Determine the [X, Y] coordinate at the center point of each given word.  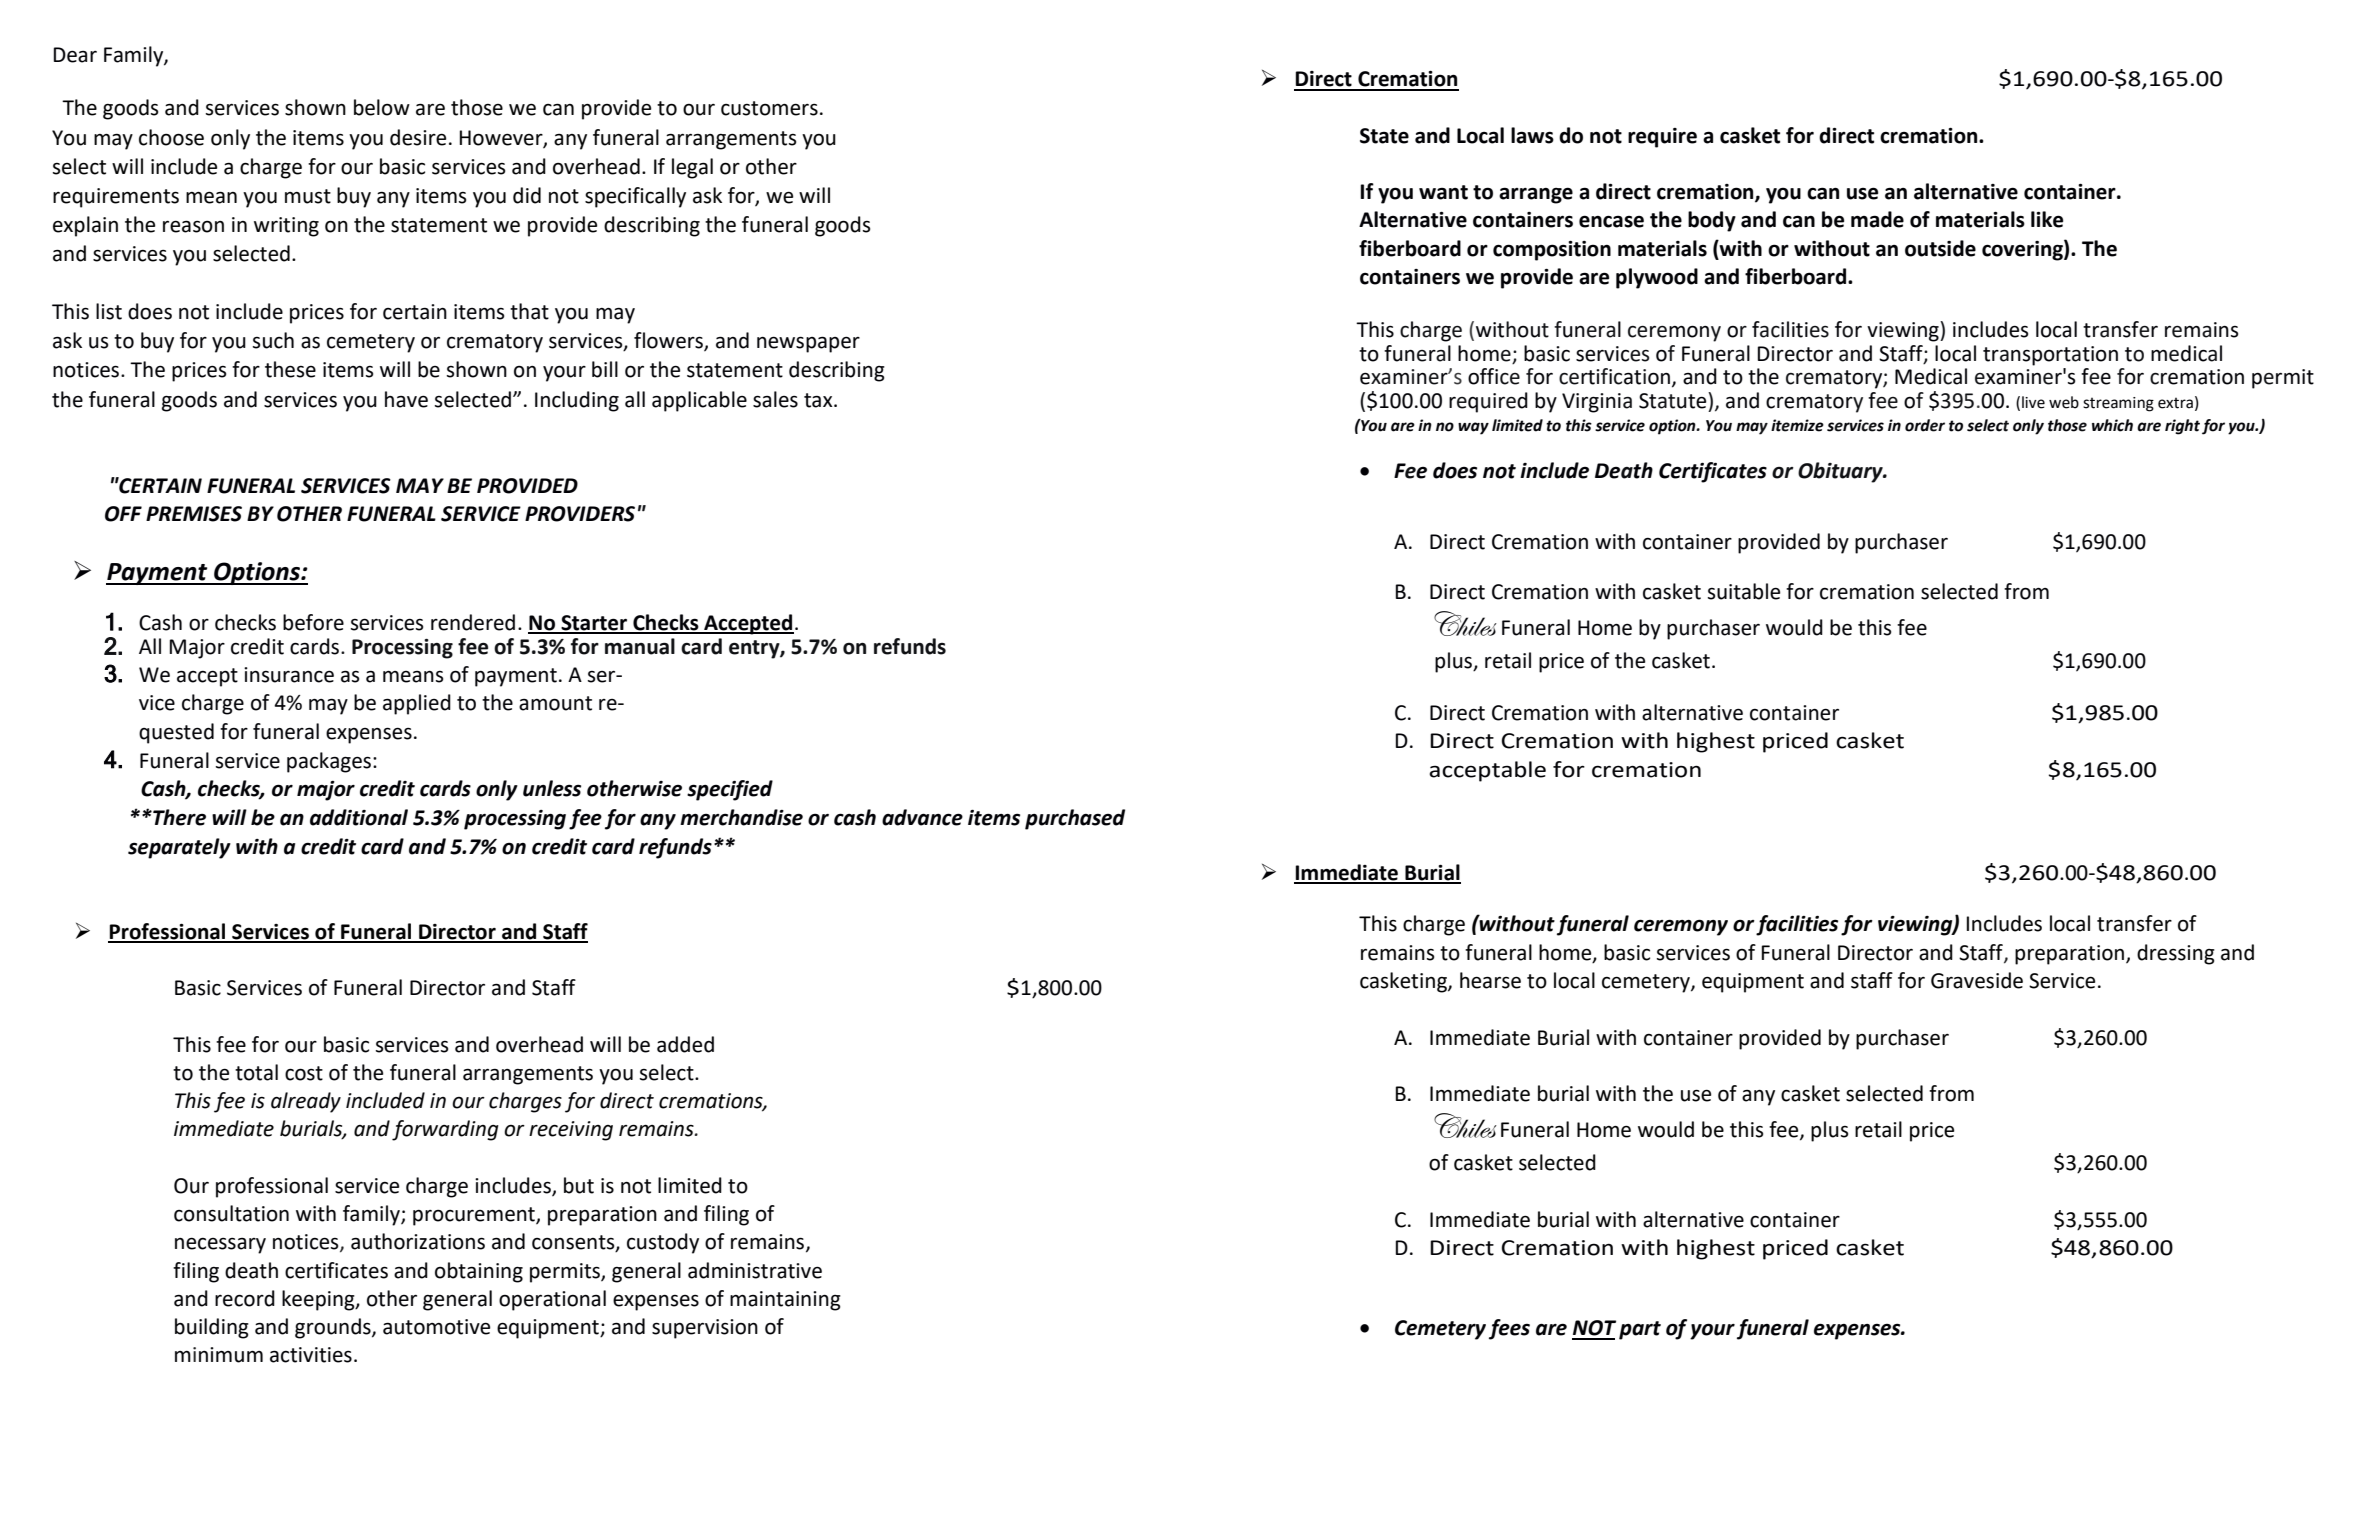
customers [769, 108]
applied [417, 704]
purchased [1075, 819]
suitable [1744, 591]
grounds [334, 1328]
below [382, 107]
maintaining [785, 1301]
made [1877, 219]
